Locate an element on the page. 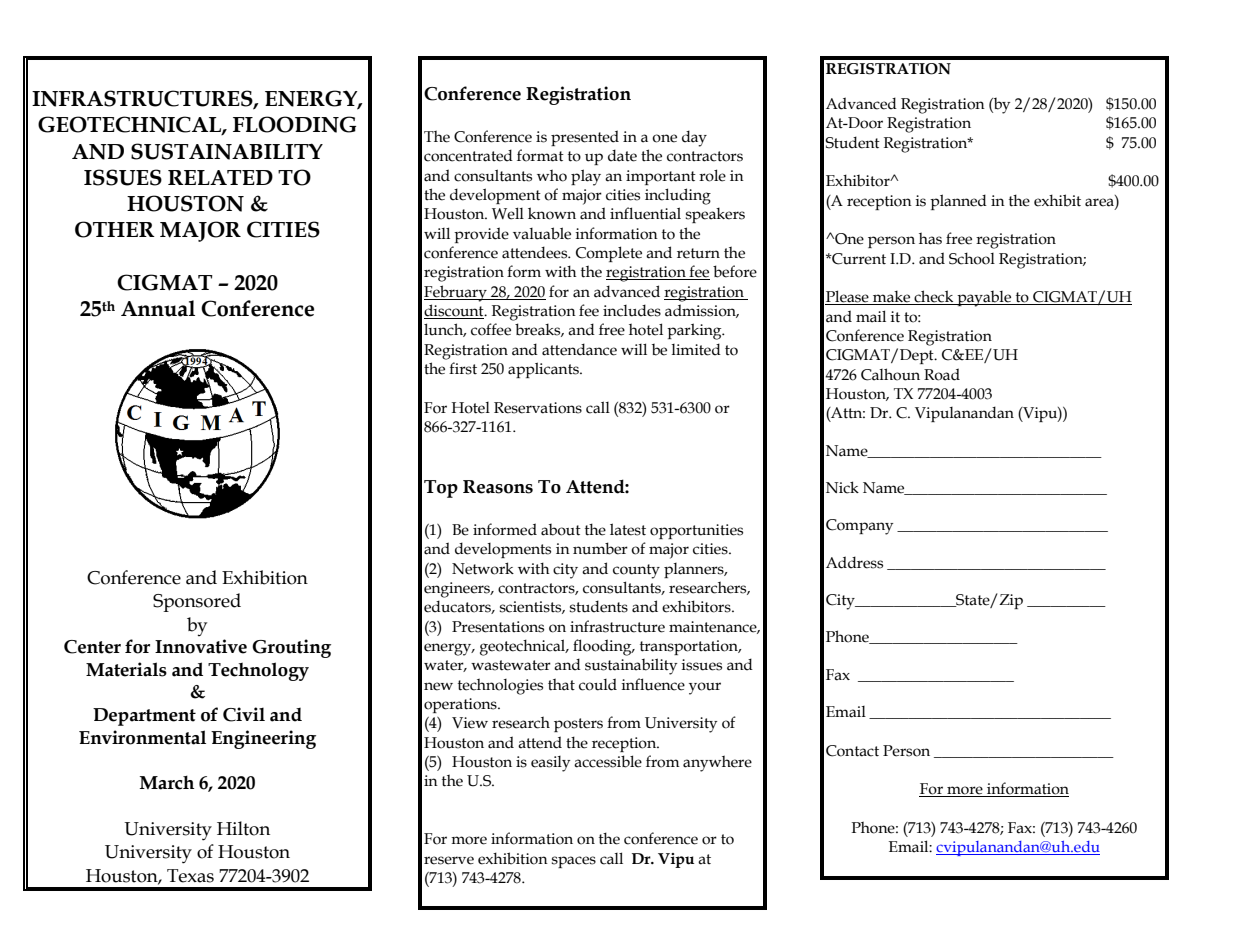  Technology is located at coordinates (258, 671).
